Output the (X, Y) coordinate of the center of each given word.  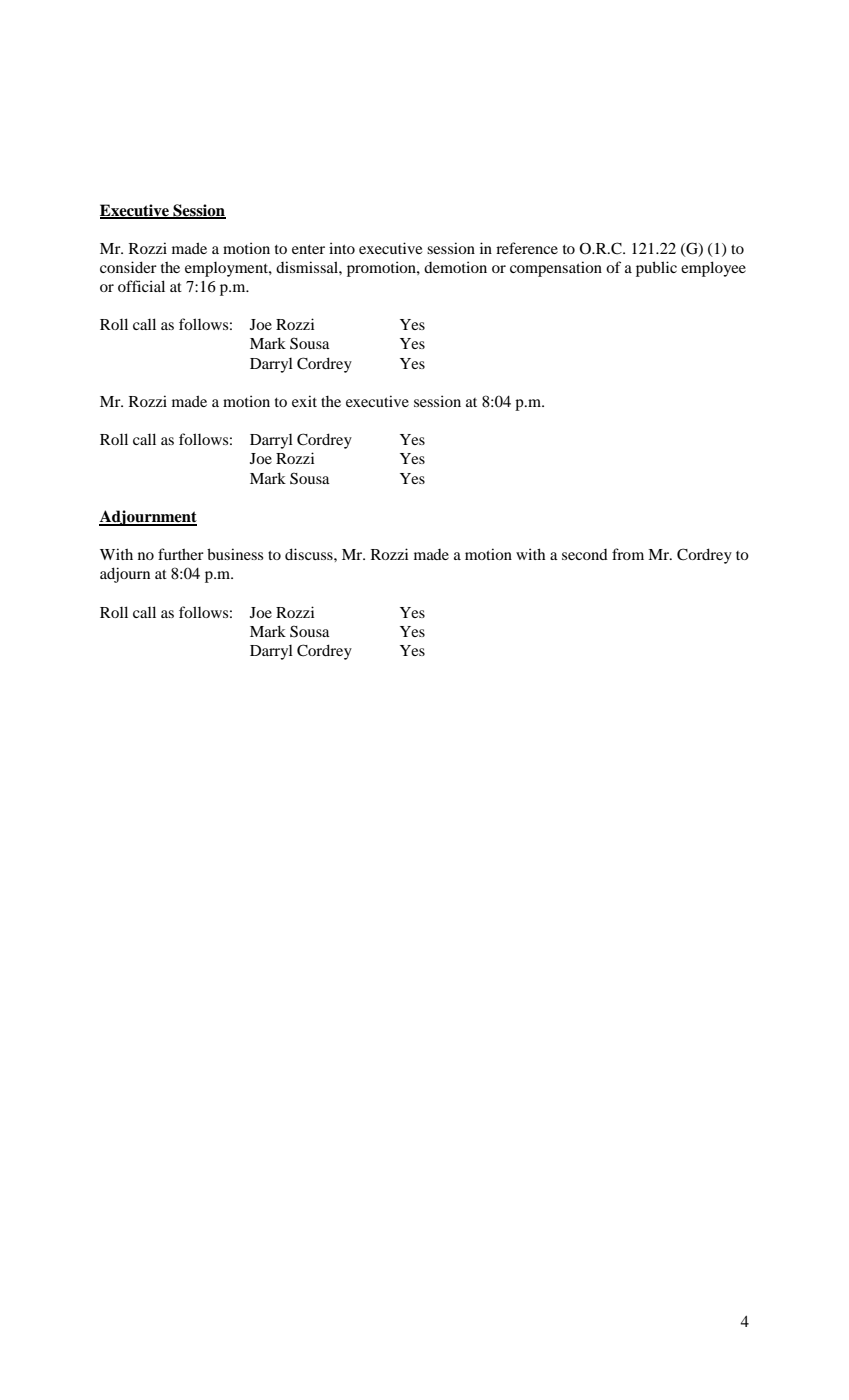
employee (713, 269)
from (628, 554)
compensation (556, 269)
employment (227, 269)
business (235, 554)
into (342, 248)
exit (304, 401)
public (656, 269)
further (181, 554)
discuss (310, 554)
